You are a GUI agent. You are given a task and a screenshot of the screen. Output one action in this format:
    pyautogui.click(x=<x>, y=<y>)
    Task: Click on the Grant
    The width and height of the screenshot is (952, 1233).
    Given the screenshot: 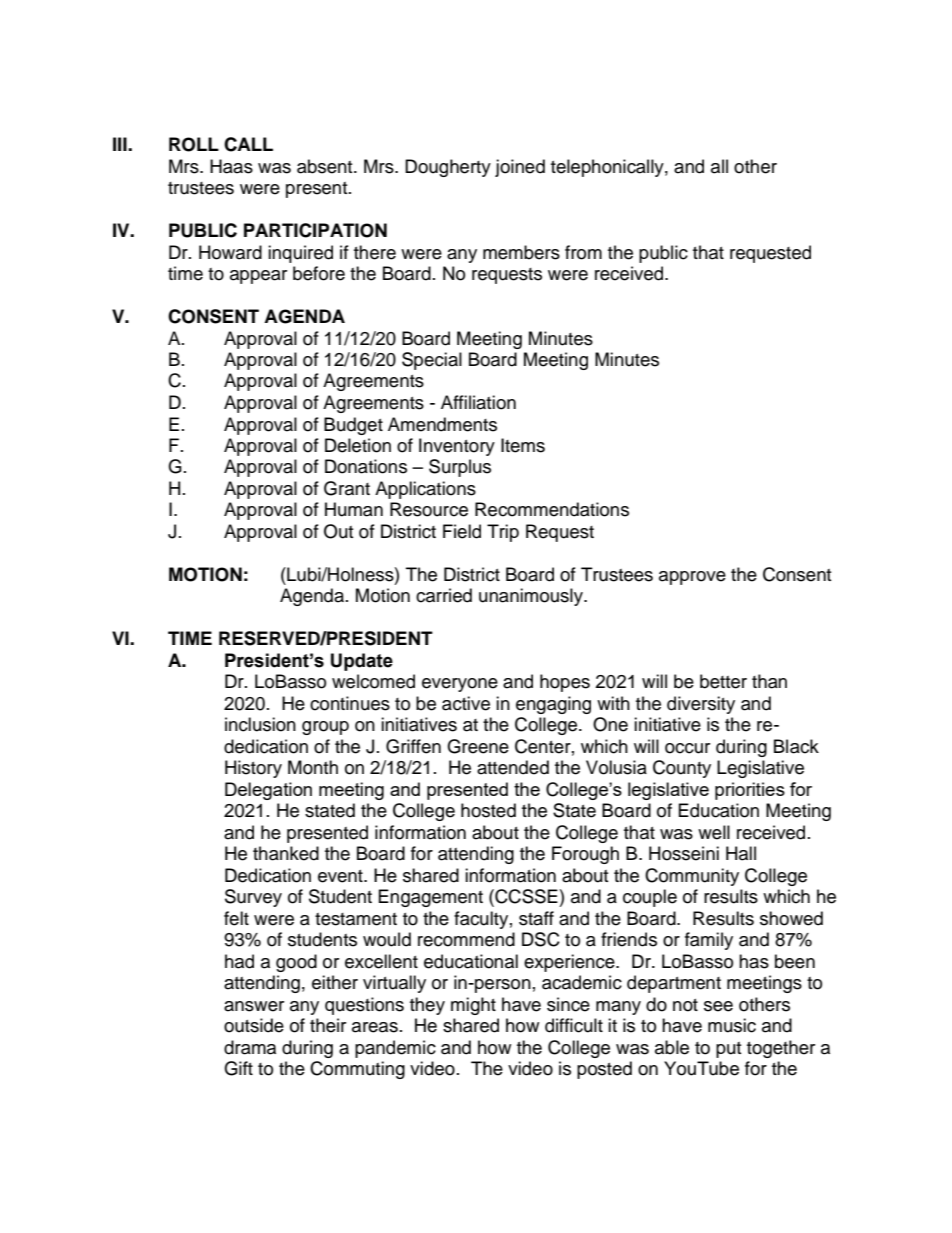 What is the action you would take?
    pyautogui.click(x=347, y=488)
